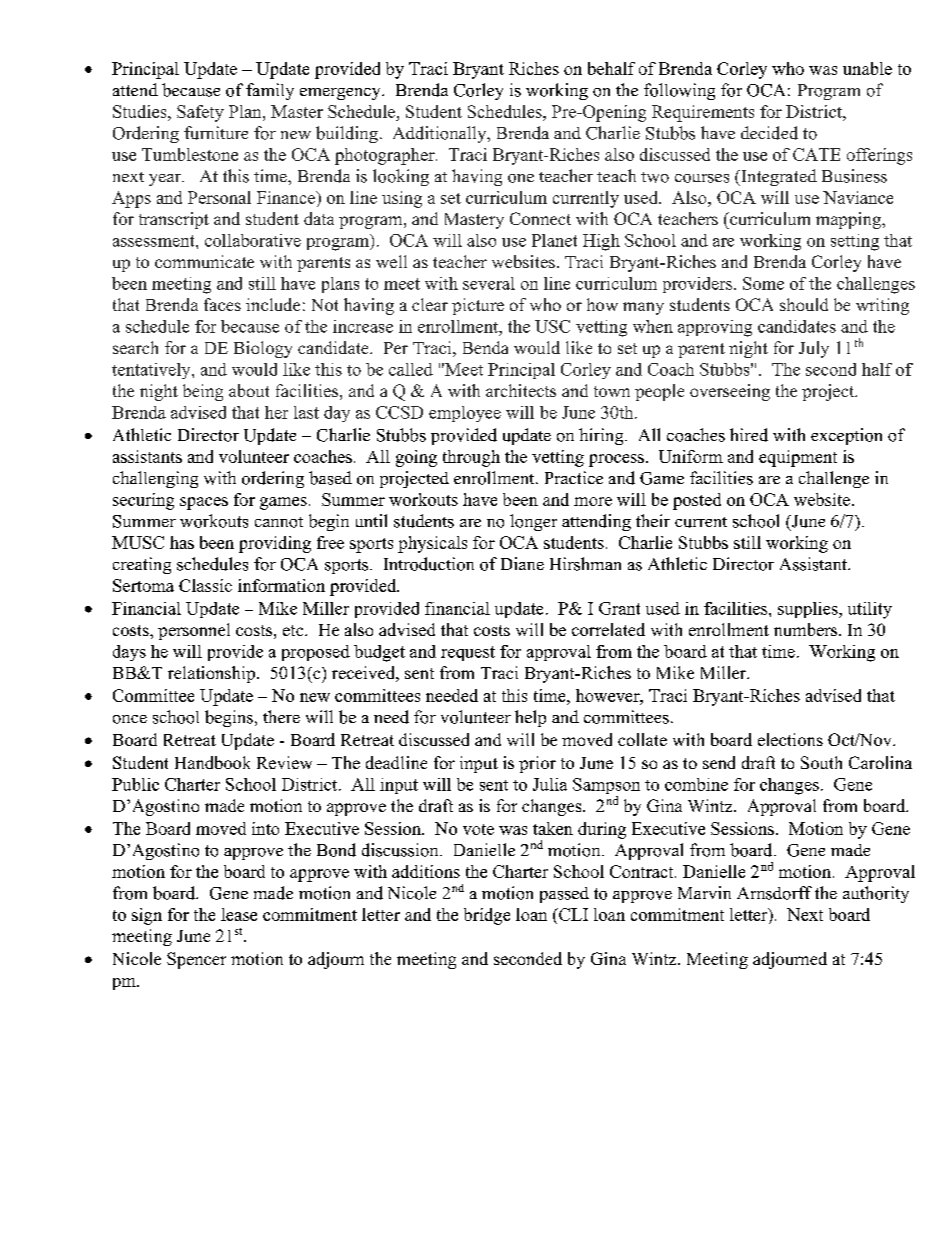 The image size is (952, 1233). Describe the element at coordinates (814, 349) in the screenshot. I see `July` at that location.
